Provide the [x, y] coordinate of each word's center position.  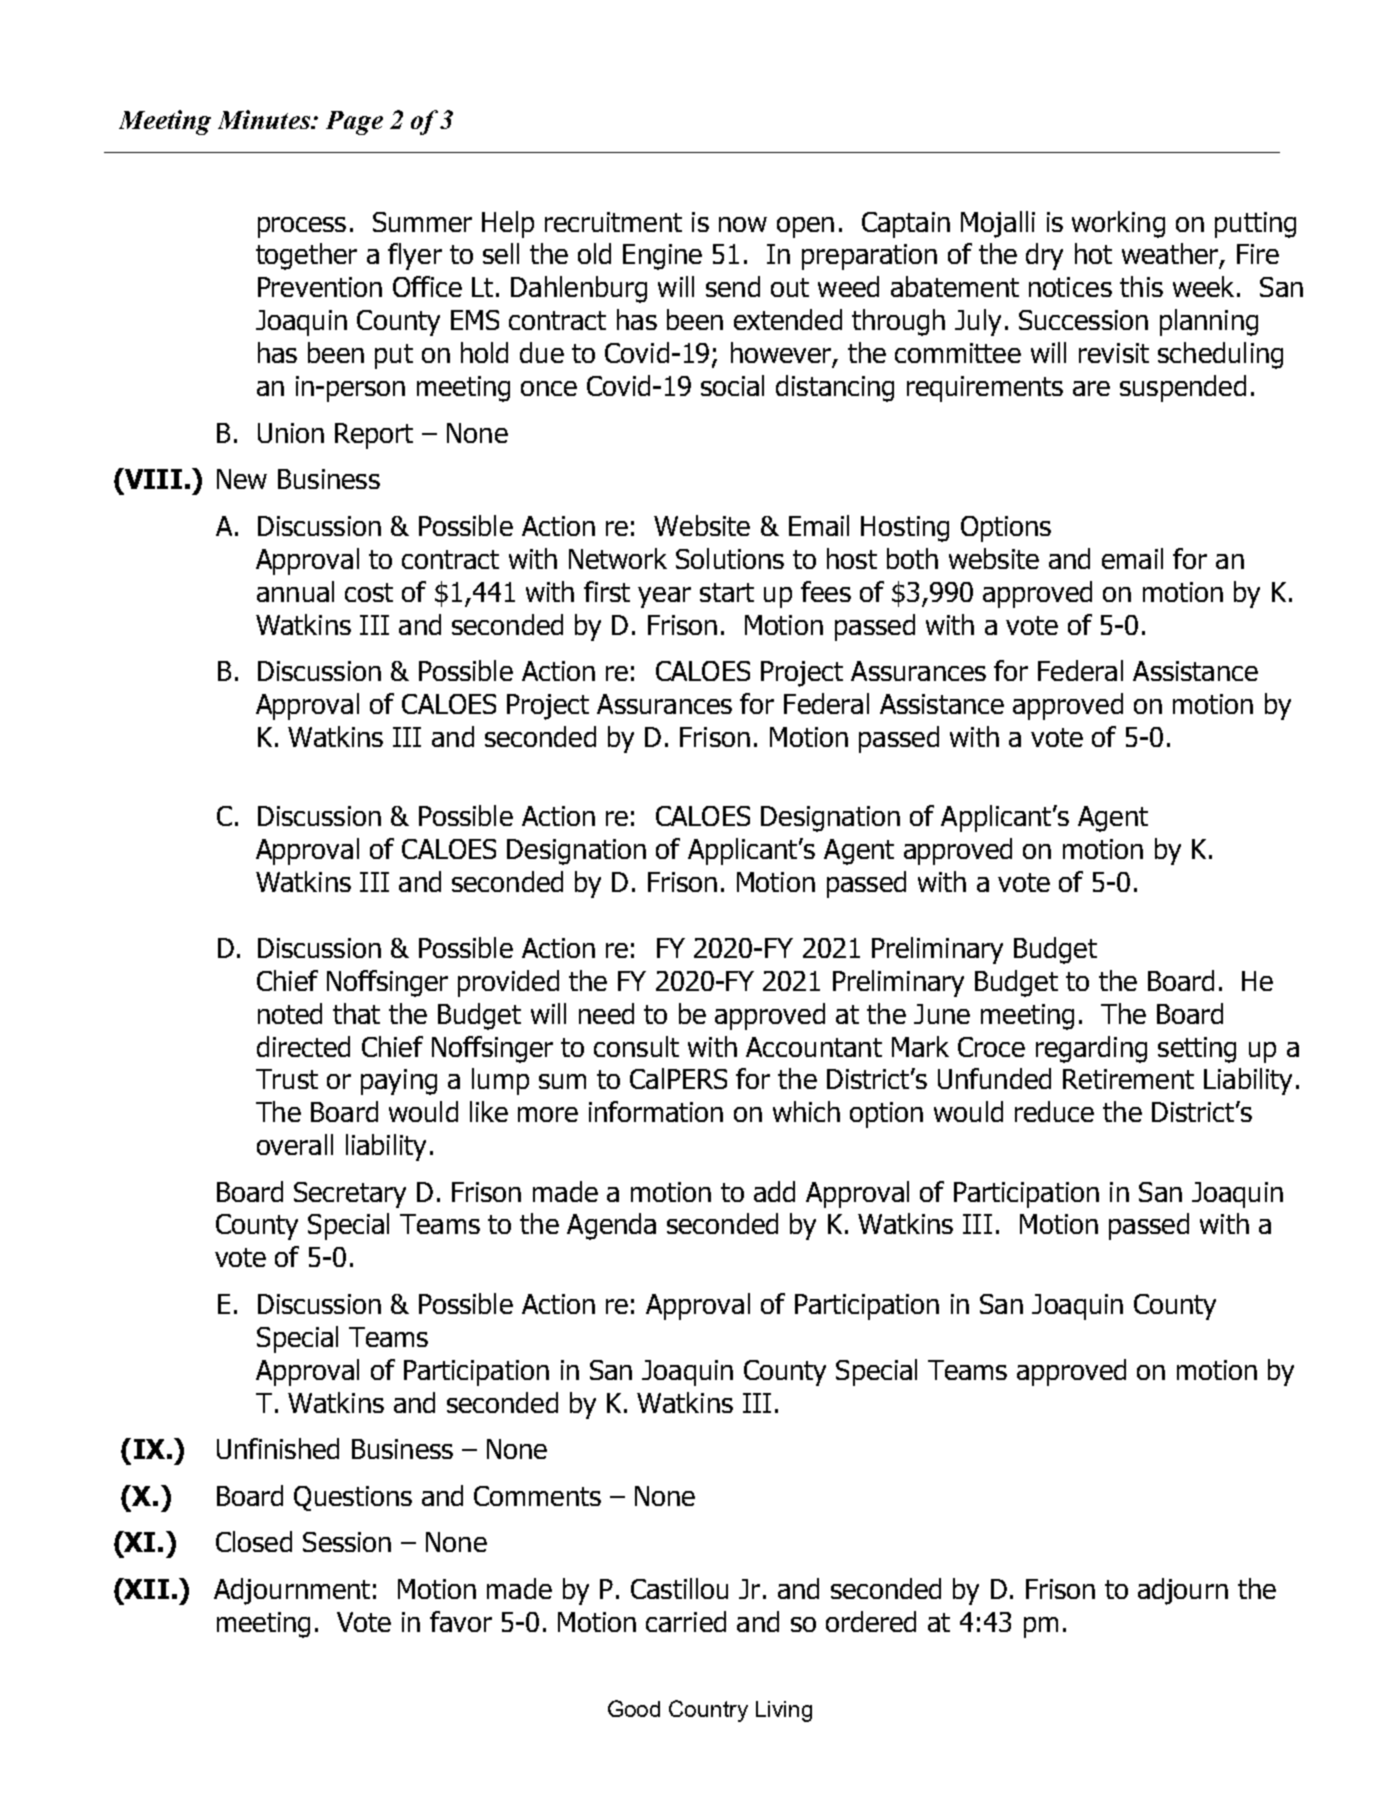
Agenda [611, 1226]
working [1118, 224]
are [1091, 388]
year [664, 597]
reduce [1054, 1111]
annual [295, 591]
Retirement [1128, 1079]
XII [145, 1588]
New [242, 479]
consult [636, 1046]
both [912, 558]
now [743, 224]
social [732, 385]
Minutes [265, 119]
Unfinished [278, 1448]
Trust [287, 1079]
